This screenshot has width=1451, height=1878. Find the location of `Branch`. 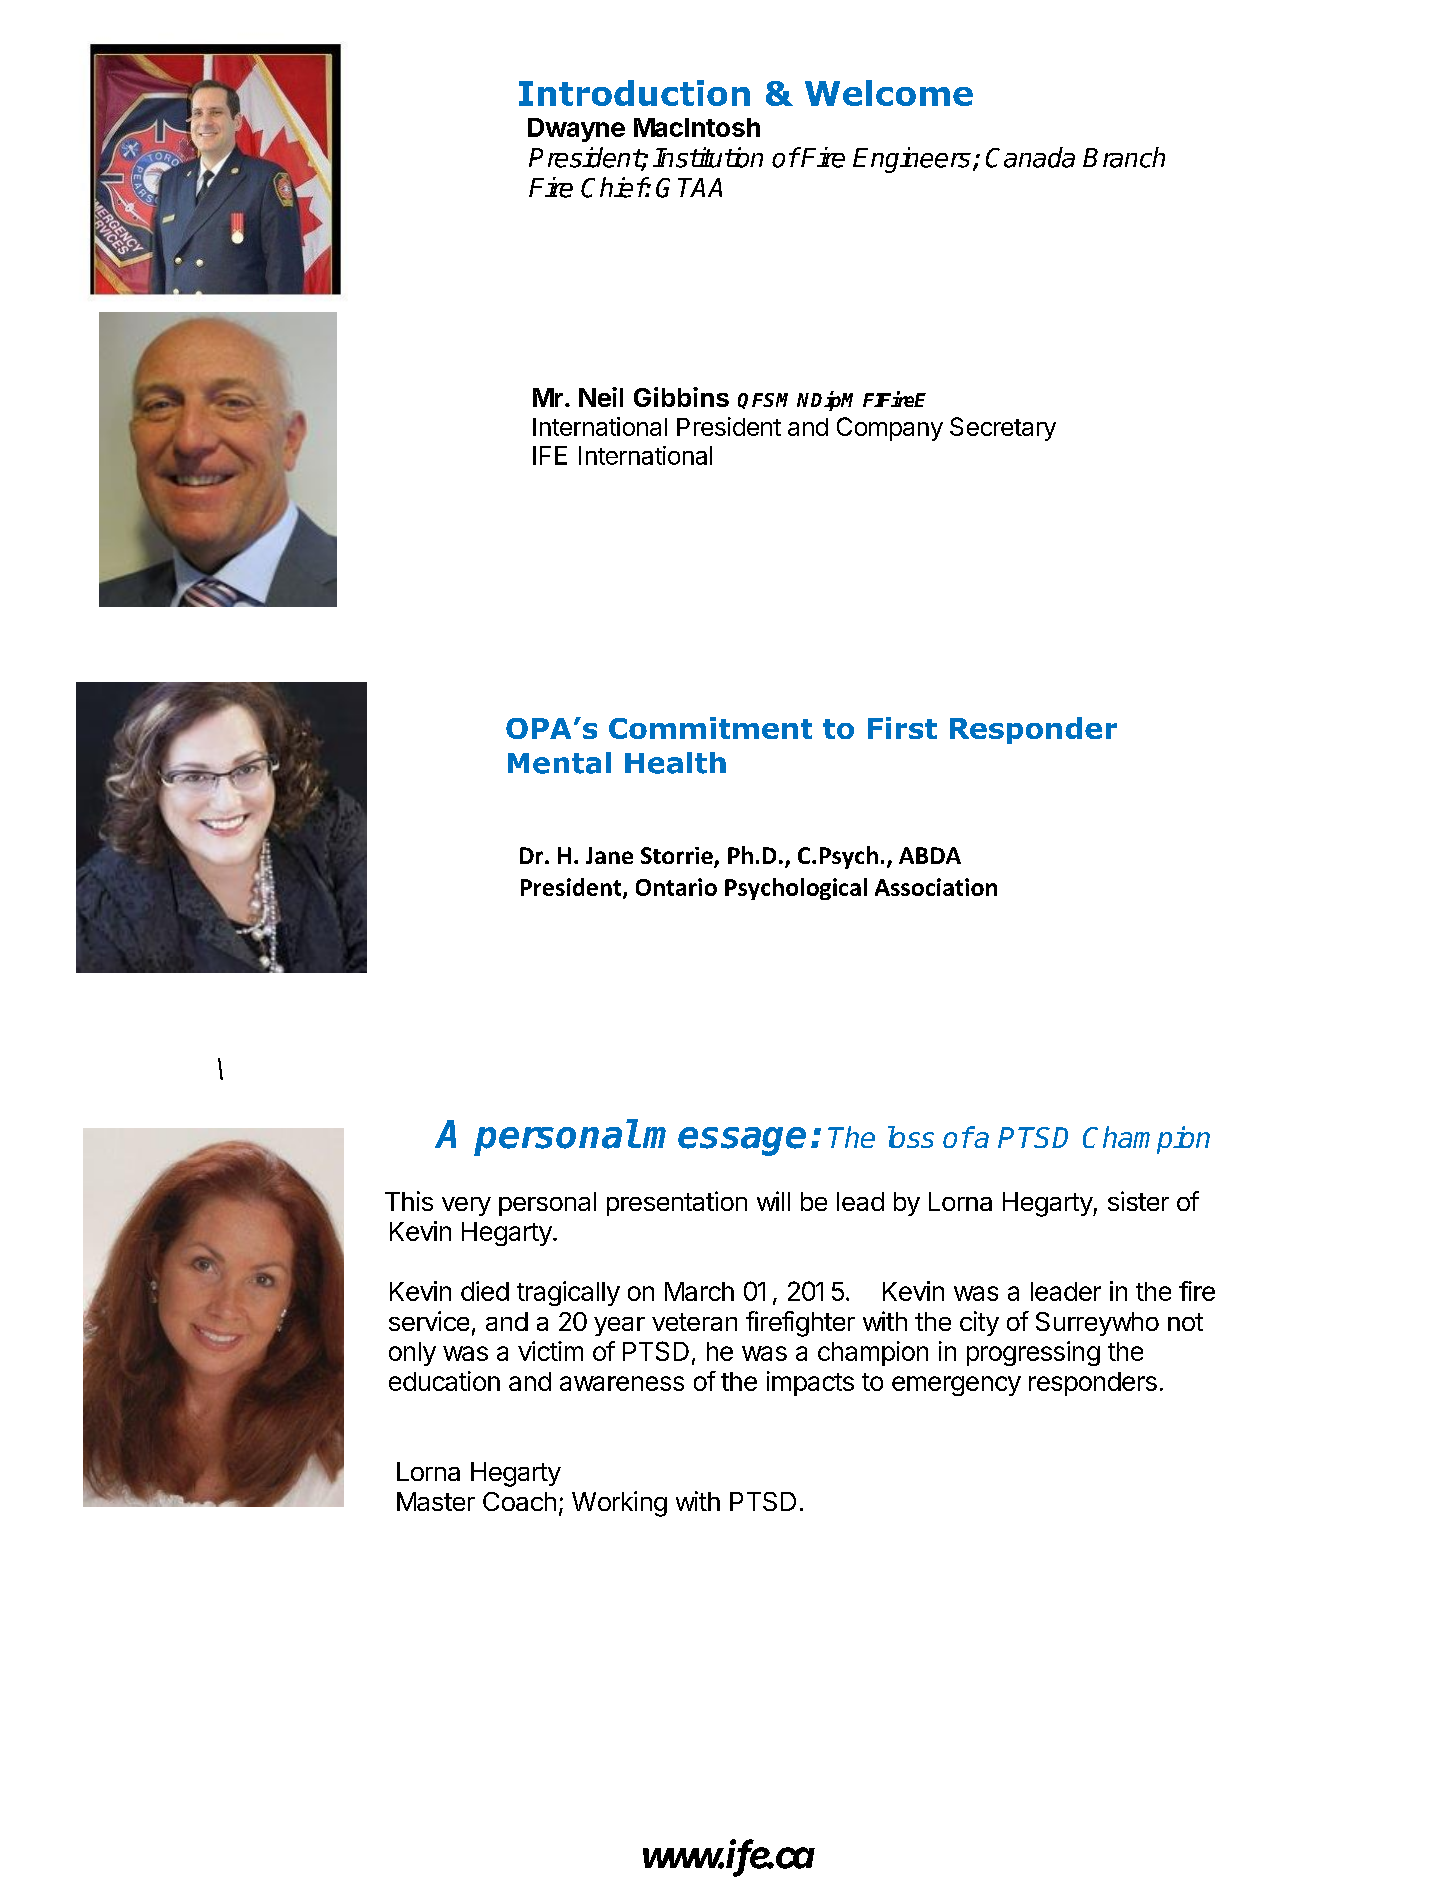

Branch is located at coordinates (1124, 157).
